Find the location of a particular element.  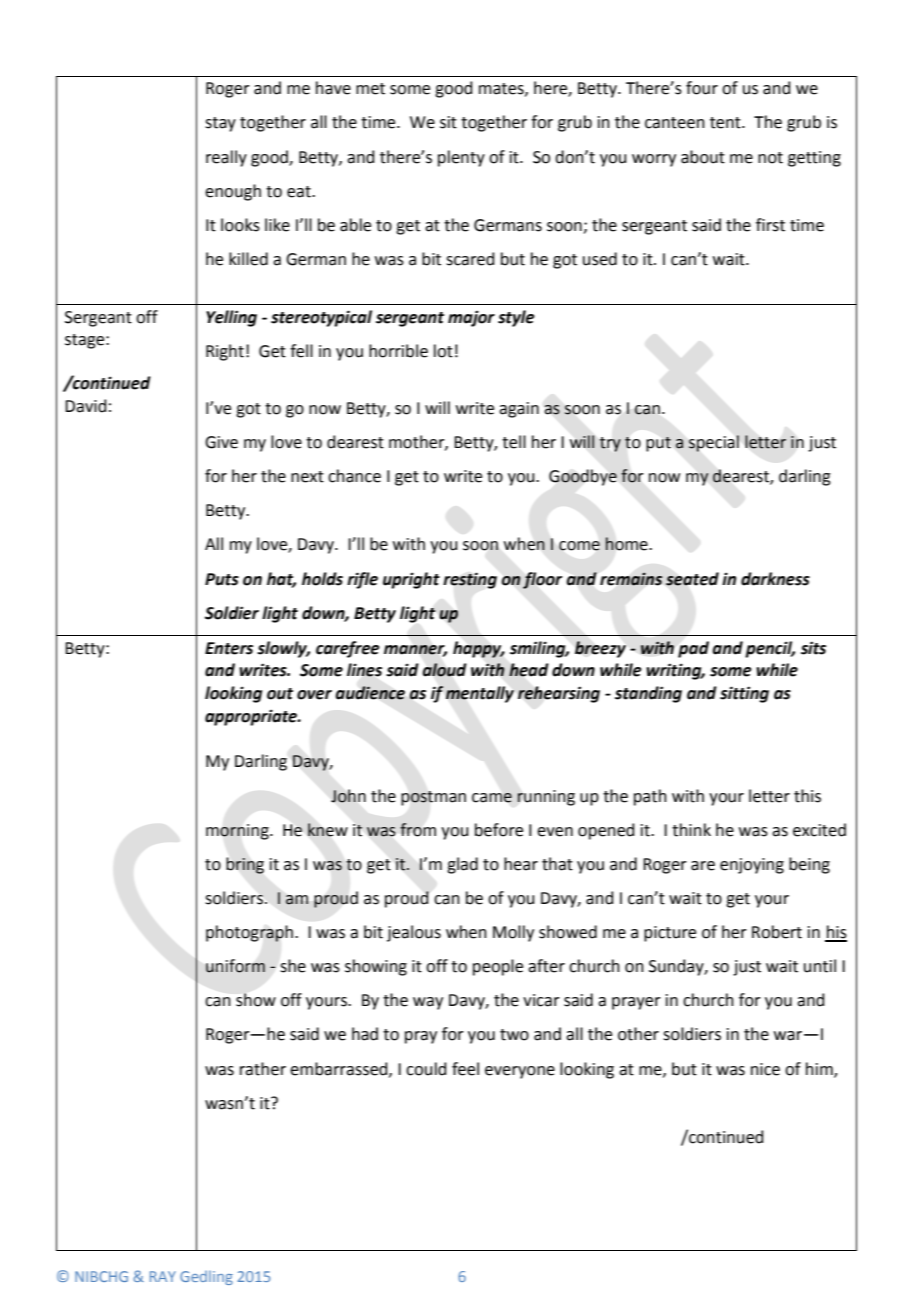

sitting is located at coordinates (744, 694).
